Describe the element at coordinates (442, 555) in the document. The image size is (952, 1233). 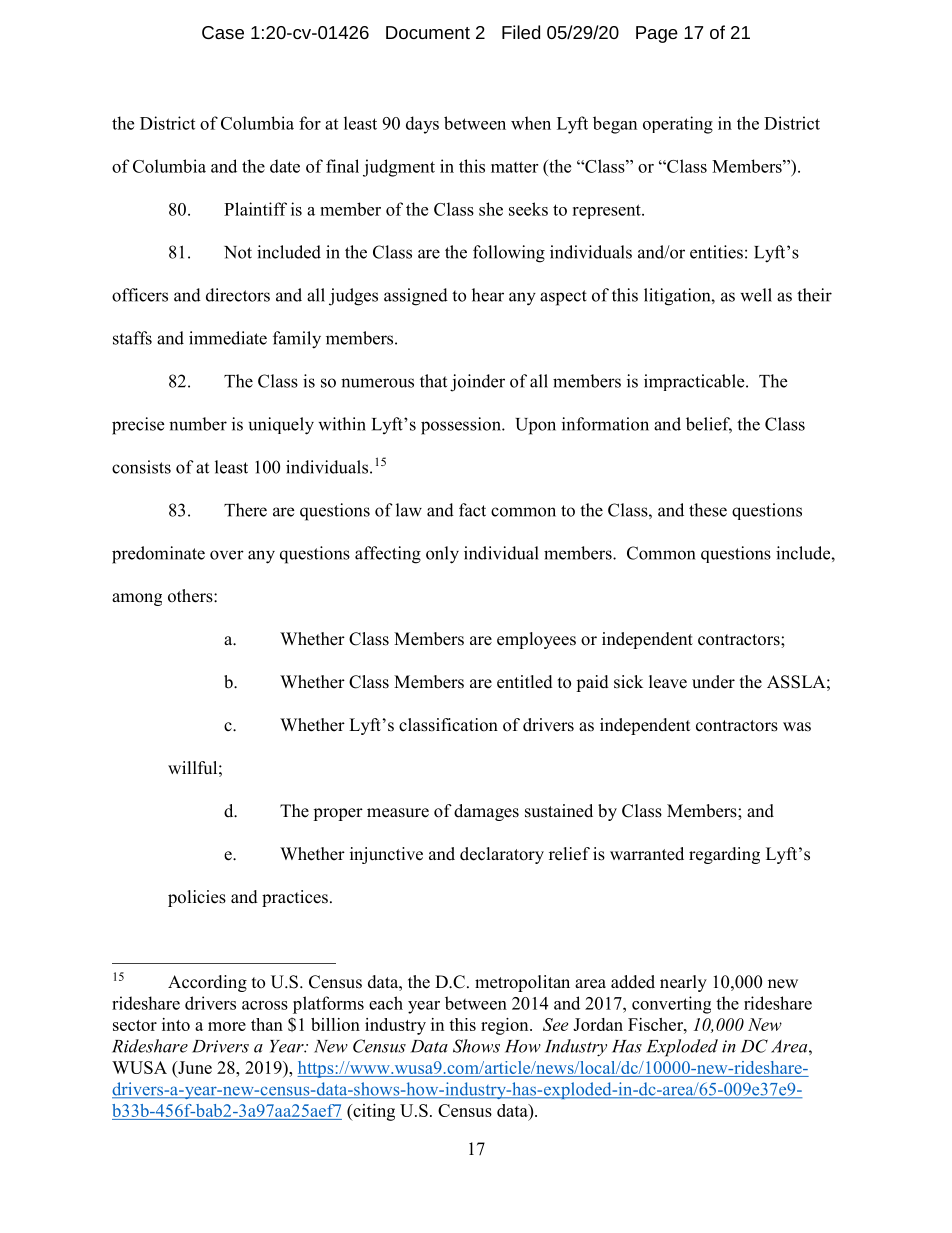
I see `only` at that location.
